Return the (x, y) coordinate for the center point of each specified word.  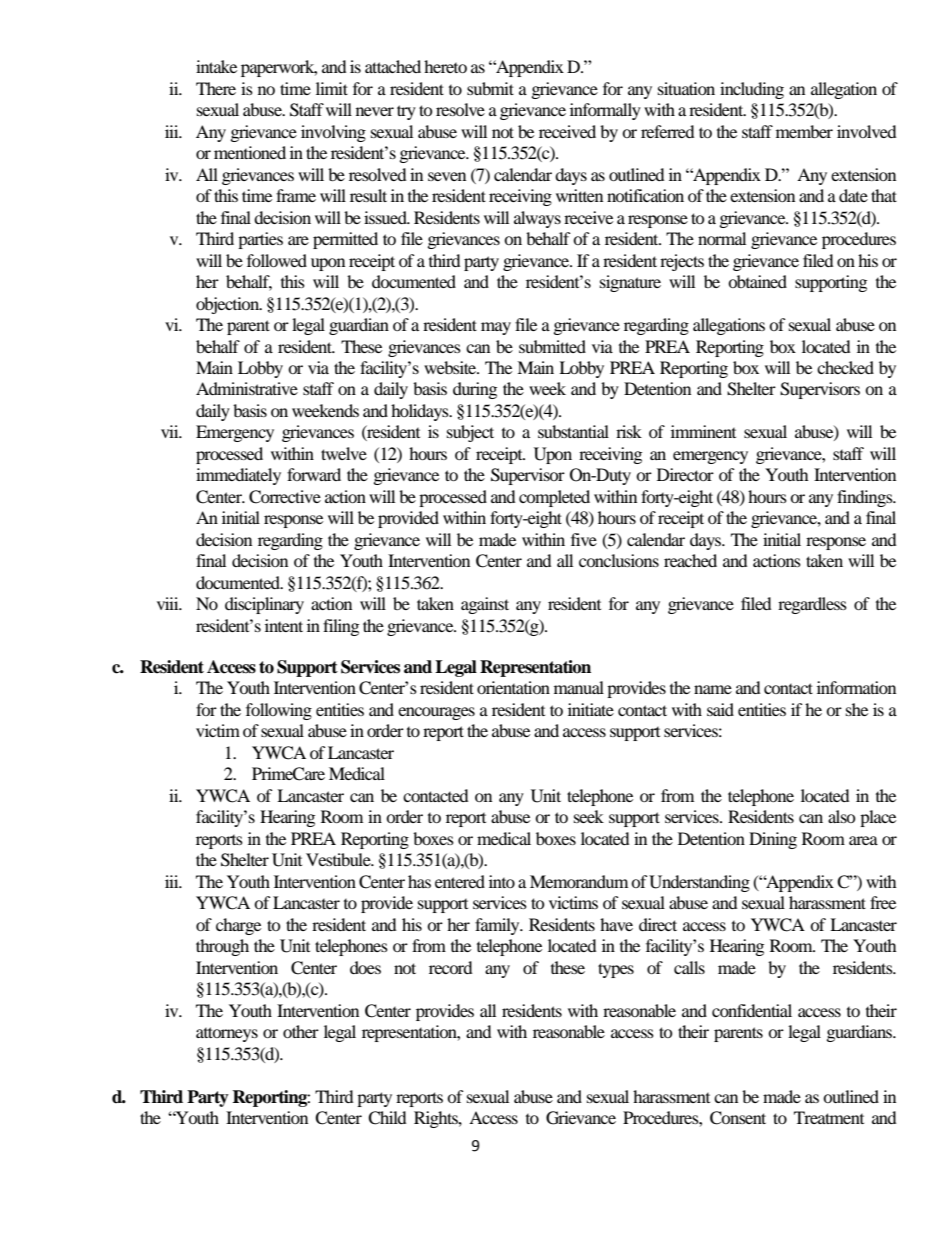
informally (605, 111)
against (485, 605)
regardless (812, 605)
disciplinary (264, 605)
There (216, 88)
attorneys (227, 1034)
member (804, 131)
